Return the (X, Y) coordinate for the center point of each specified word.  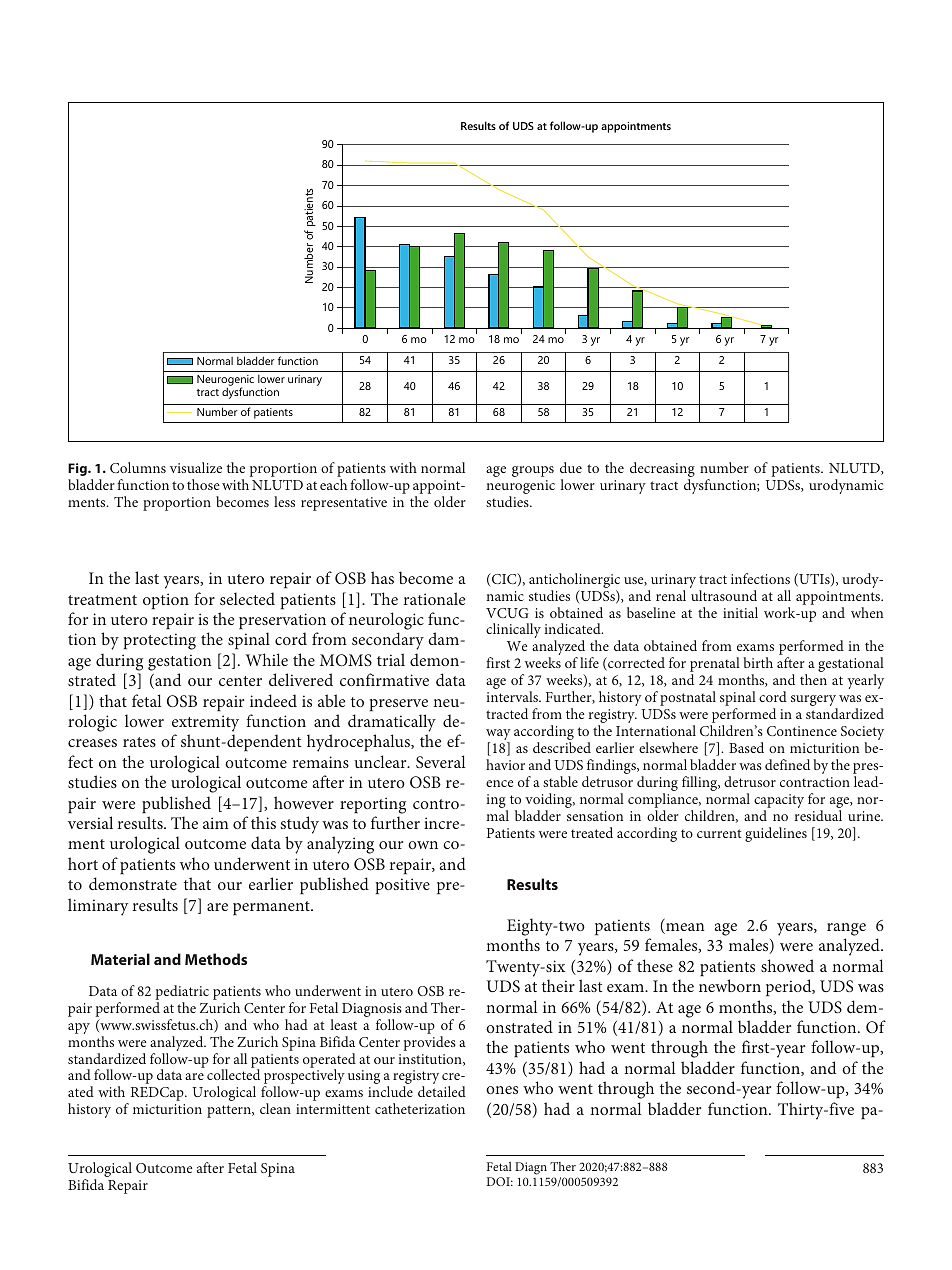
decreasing (662, 471)
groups (533, 471)
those (203, 484)
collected (233, 1074)
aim (216, 823)
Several (440, 762)
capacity (779, 802)
